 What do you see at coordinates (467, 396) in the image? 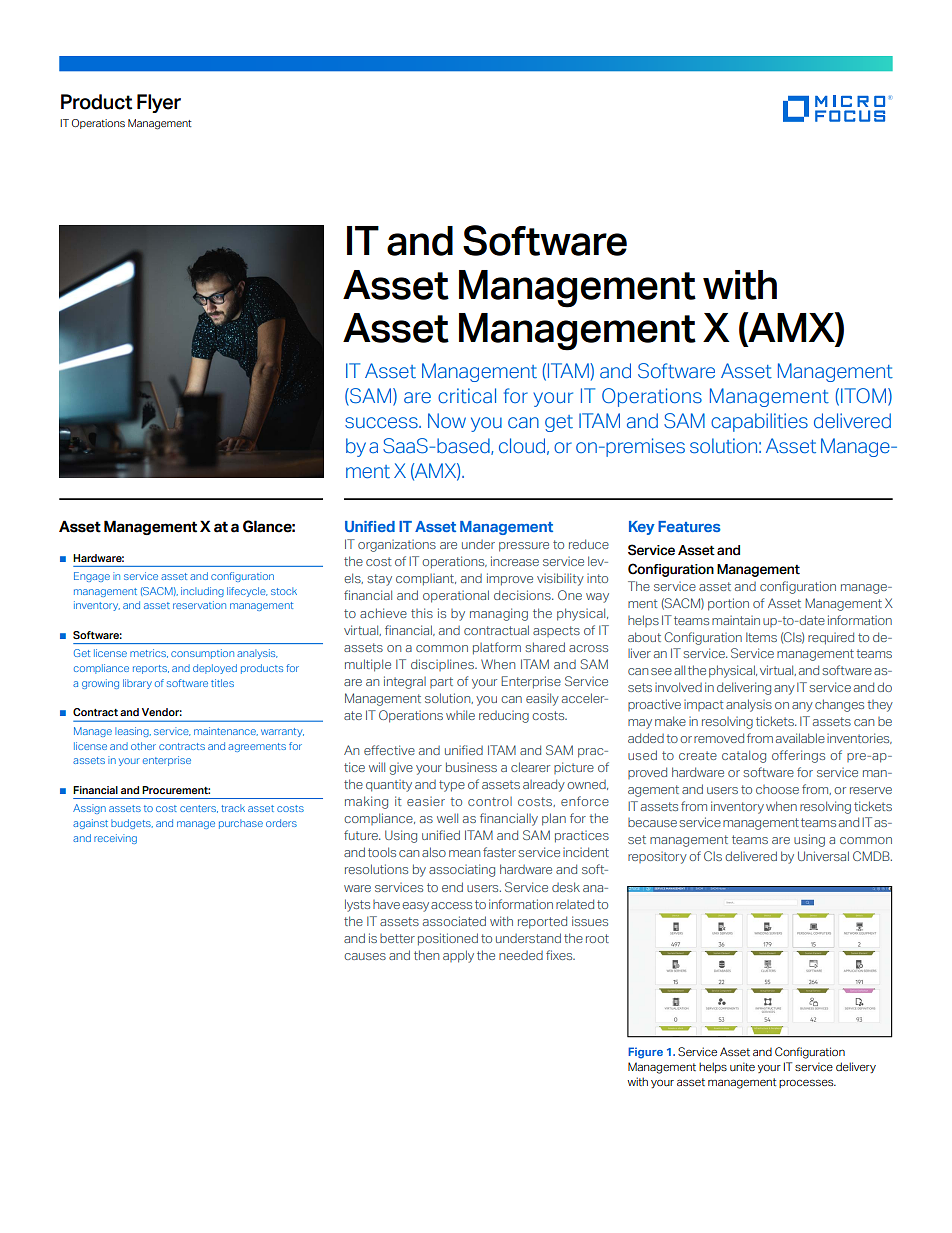
I see `critical` at bounding box center [467, 396].
